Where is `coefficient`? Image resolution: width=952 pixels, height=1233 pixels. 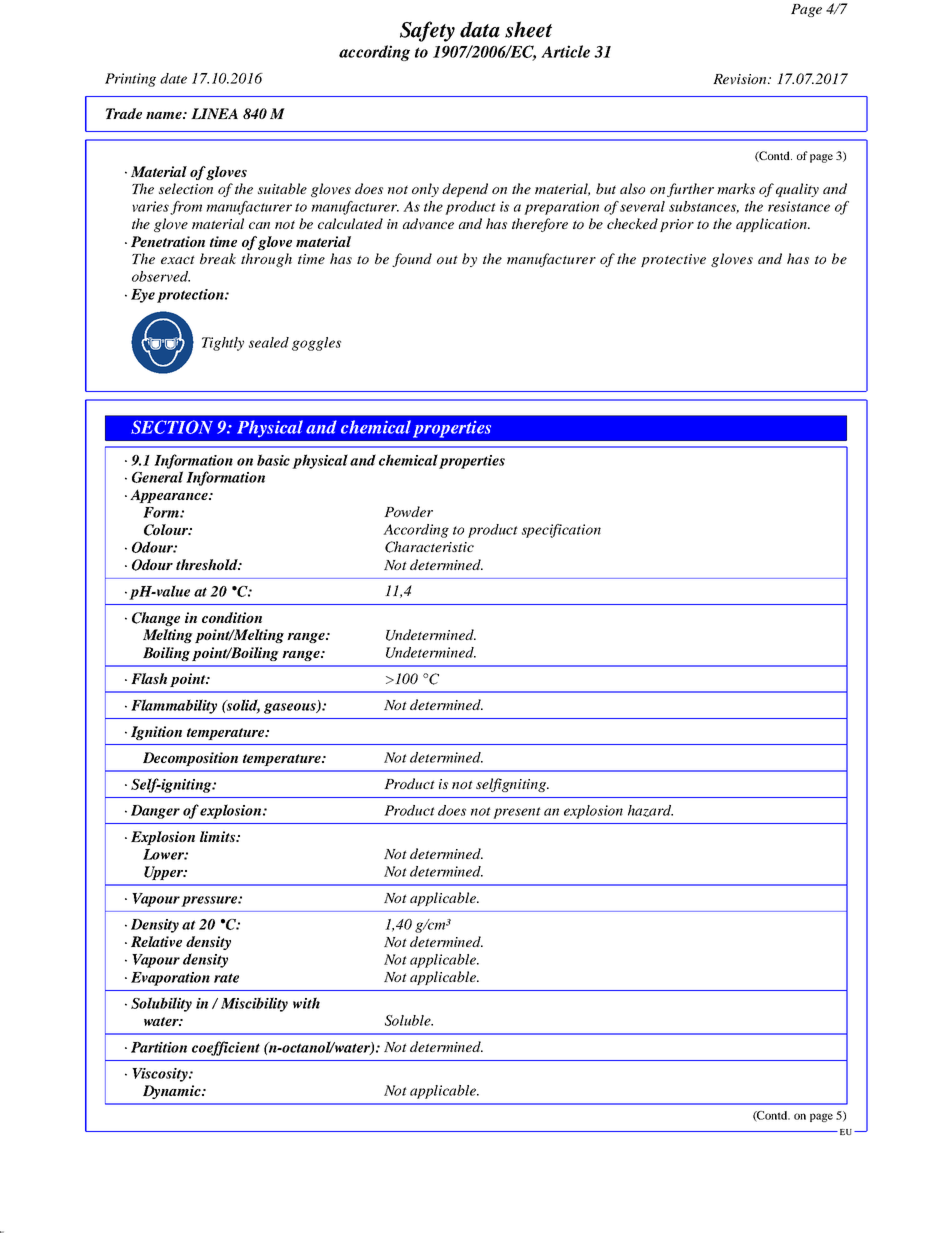 coefficient is located at coordinates (226, 1048).
